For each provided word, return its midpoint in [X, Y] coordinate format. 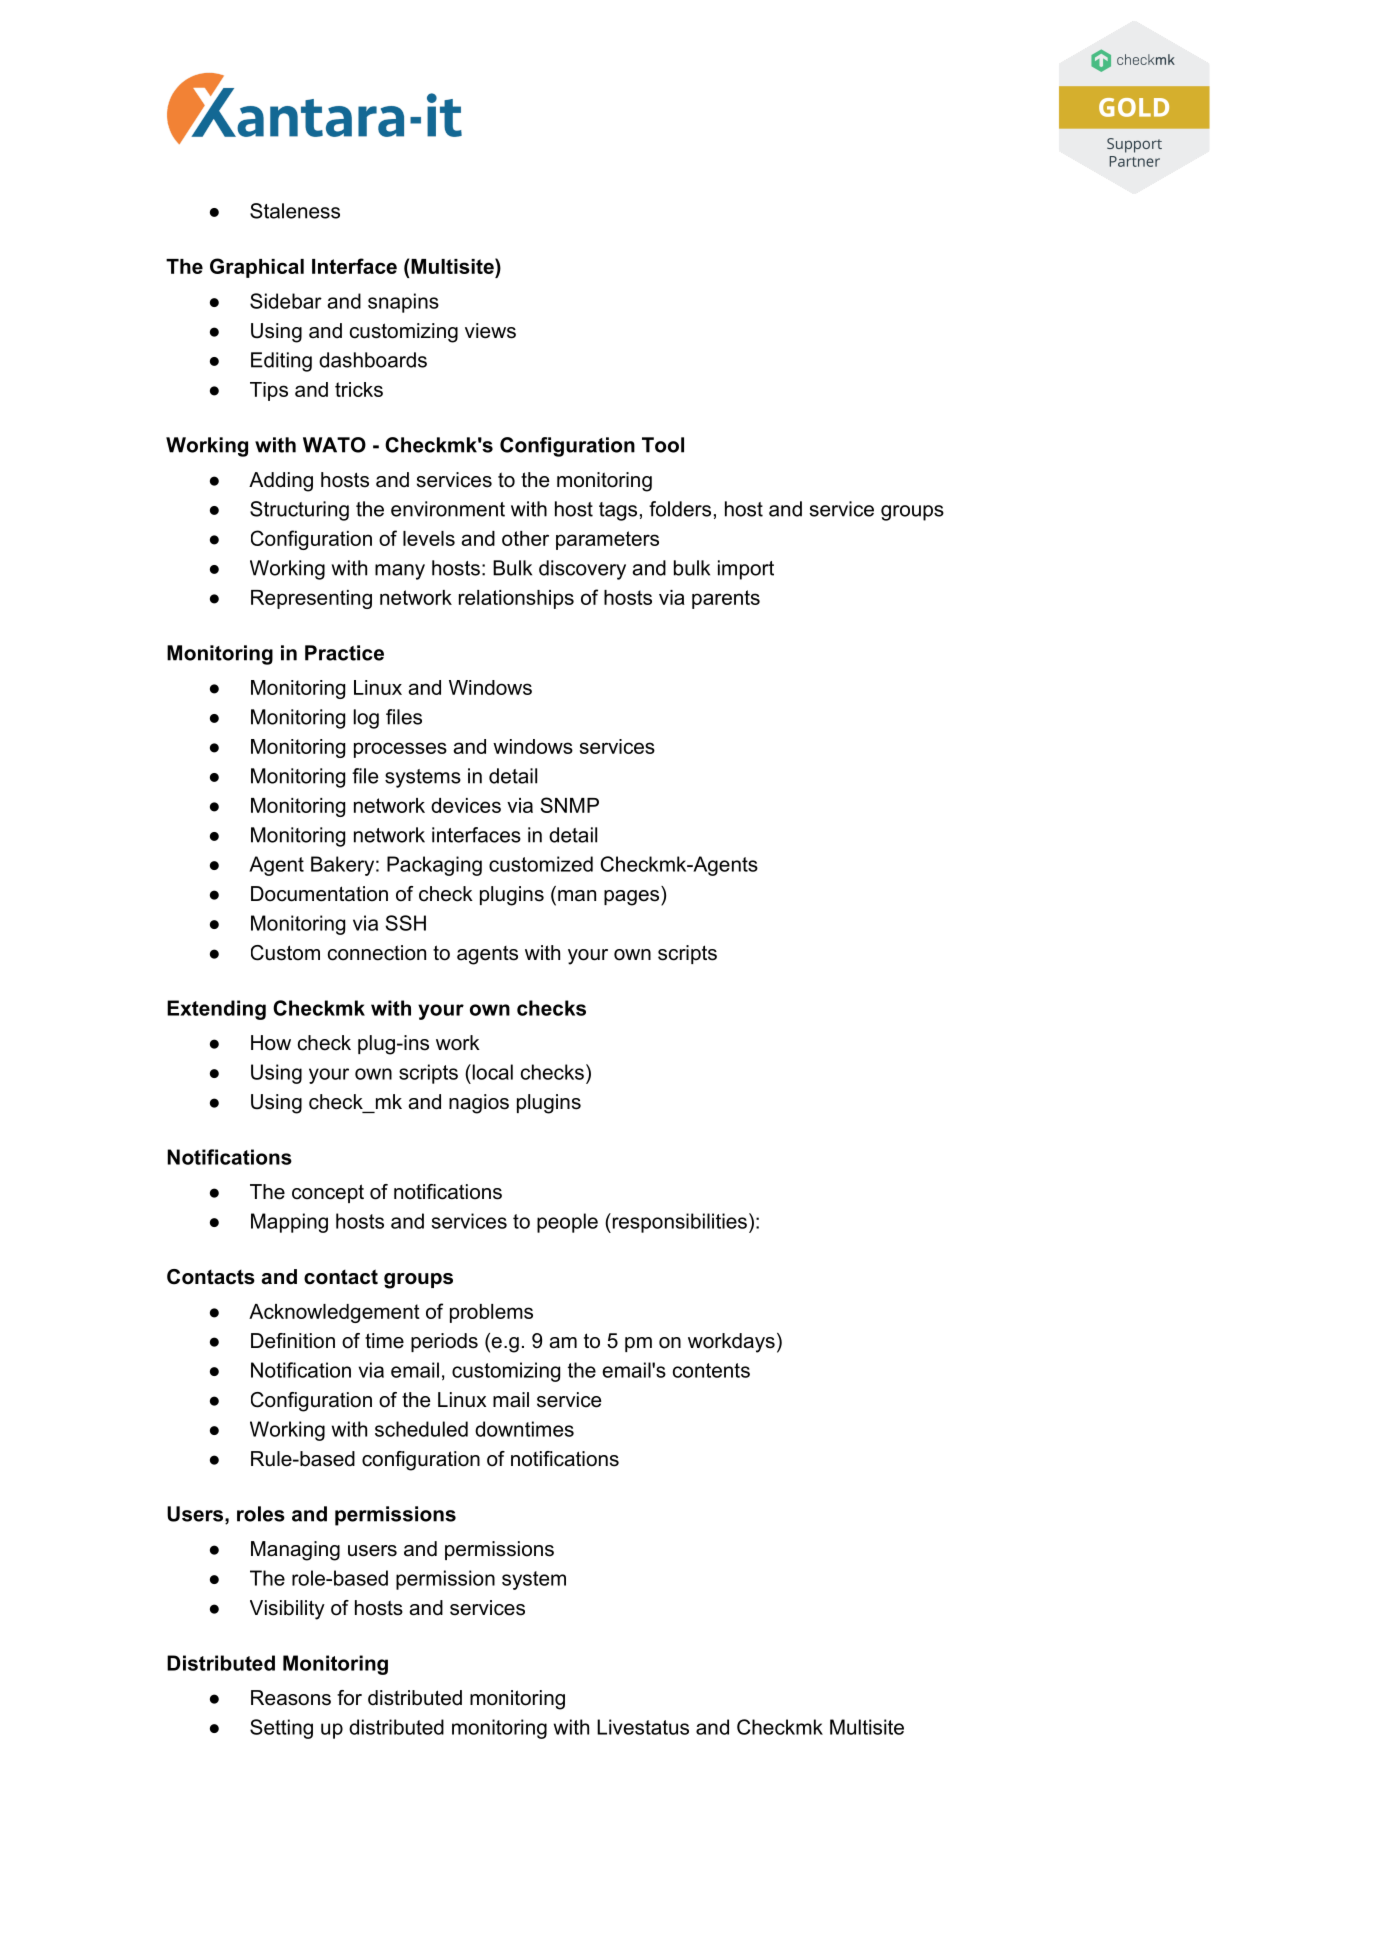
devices [466, 805]
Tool [663, 445]
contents [711, 1370]
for [349, 1698]
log [366, 719]
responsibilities [678, 1223]
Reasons [291, 1698]
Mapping [289, 1223]
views [490, 331]
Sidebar [286, 301]
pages [631, 898]
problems [491, 1313]
